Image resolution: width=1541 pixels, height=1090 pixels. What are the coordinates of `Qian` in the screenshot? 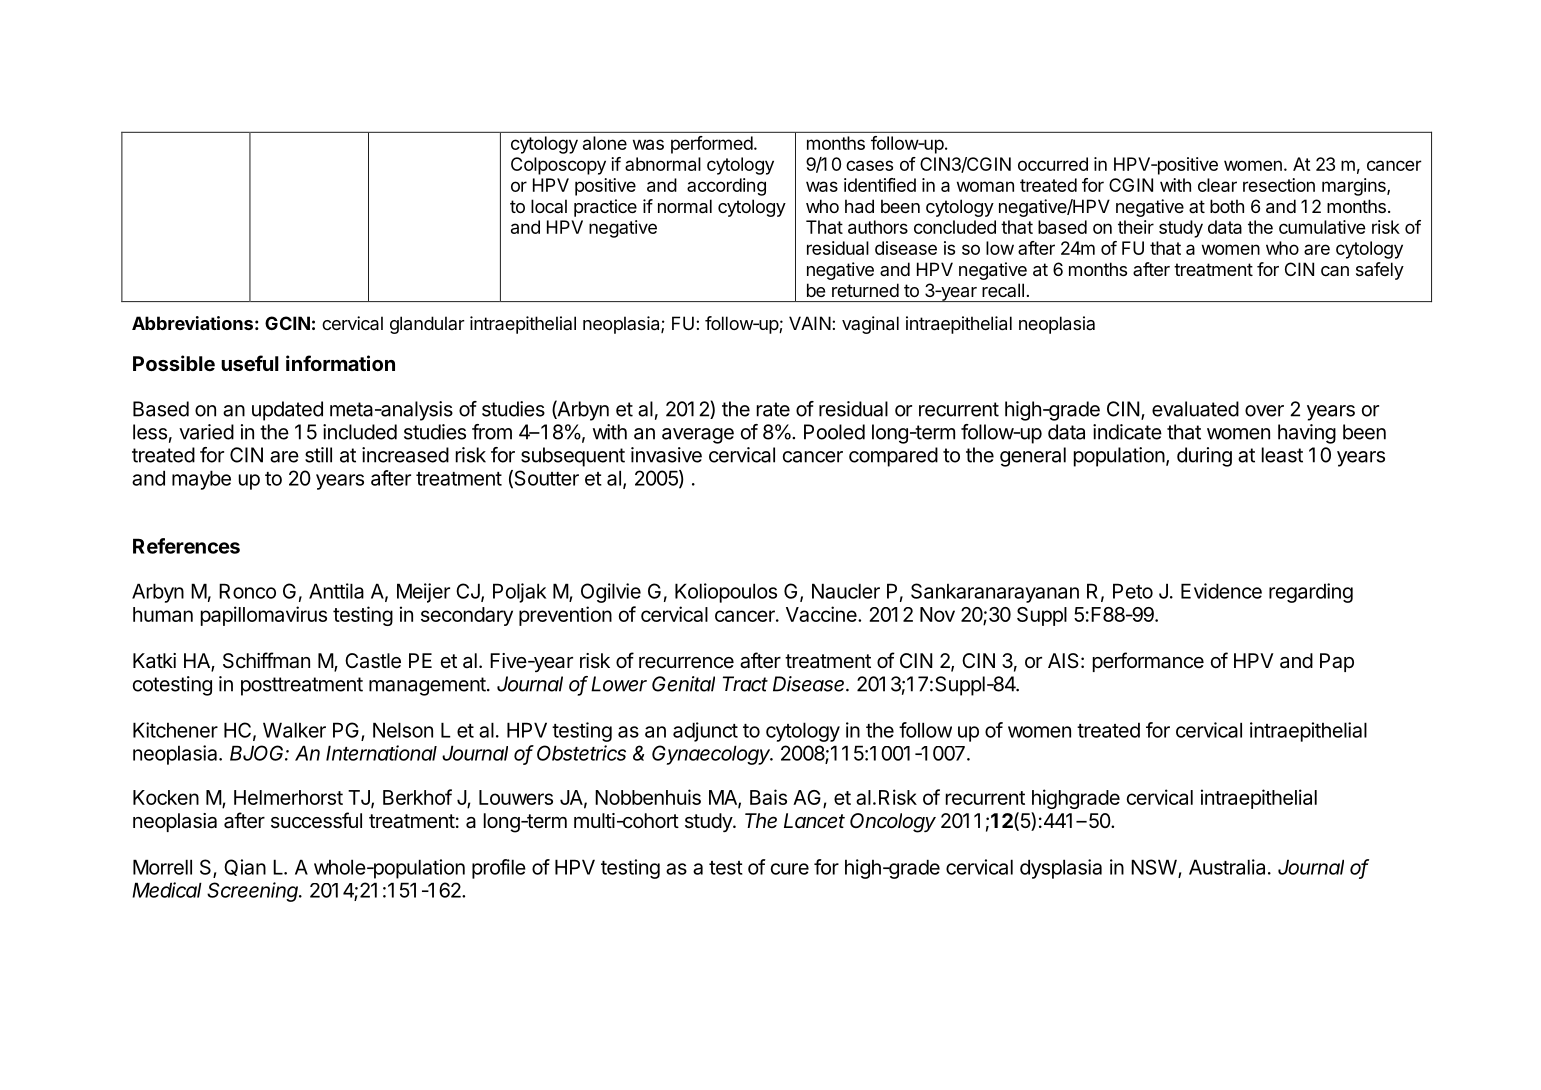 It's located at (245, 867).
